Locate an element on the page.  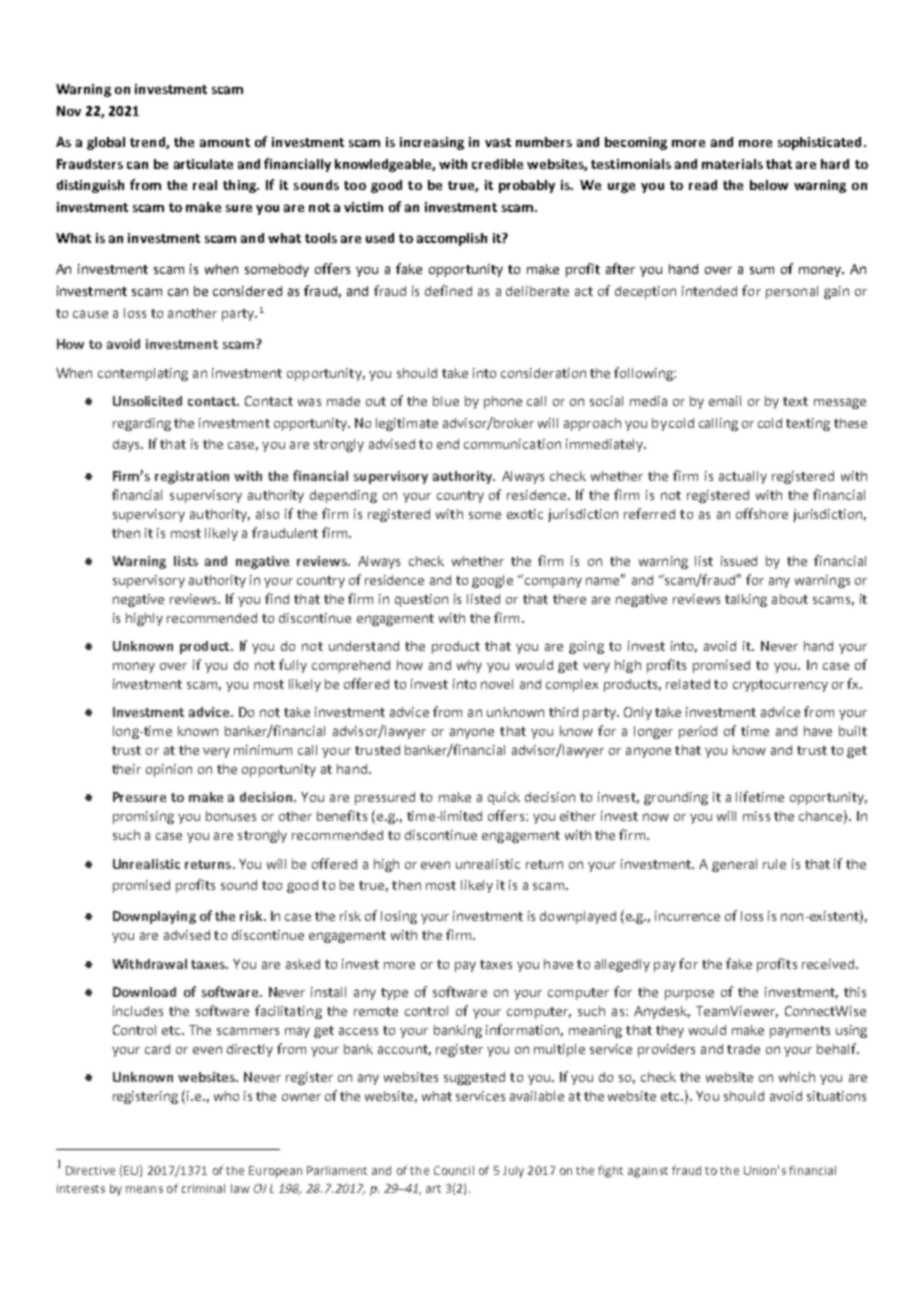
below is located at coordinates (769, 185).
